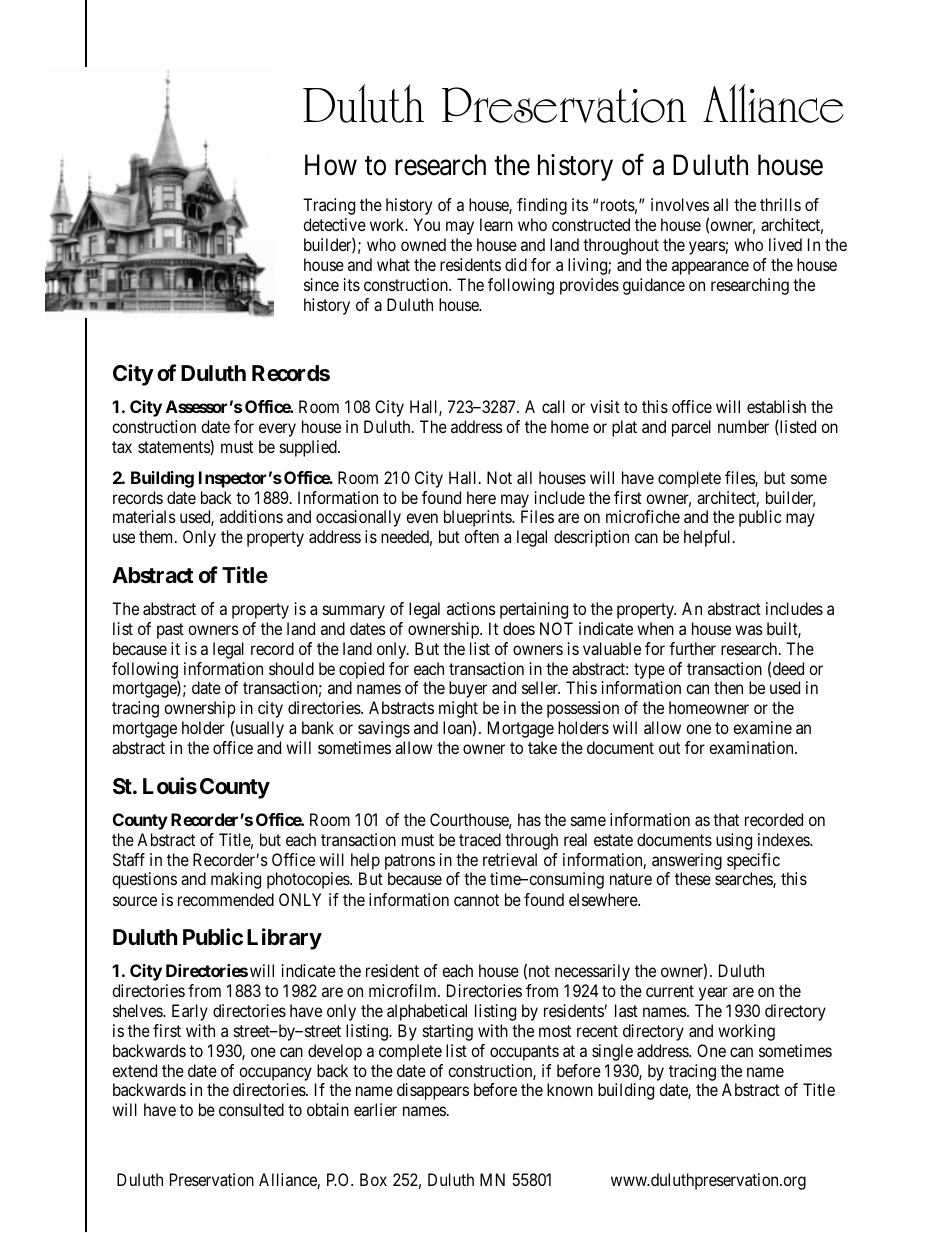 The image size is (952, 1233). What do you see at coordinates (710, 268) in the screenshot?
I see `appearance` at bounding box center [710, 268].
